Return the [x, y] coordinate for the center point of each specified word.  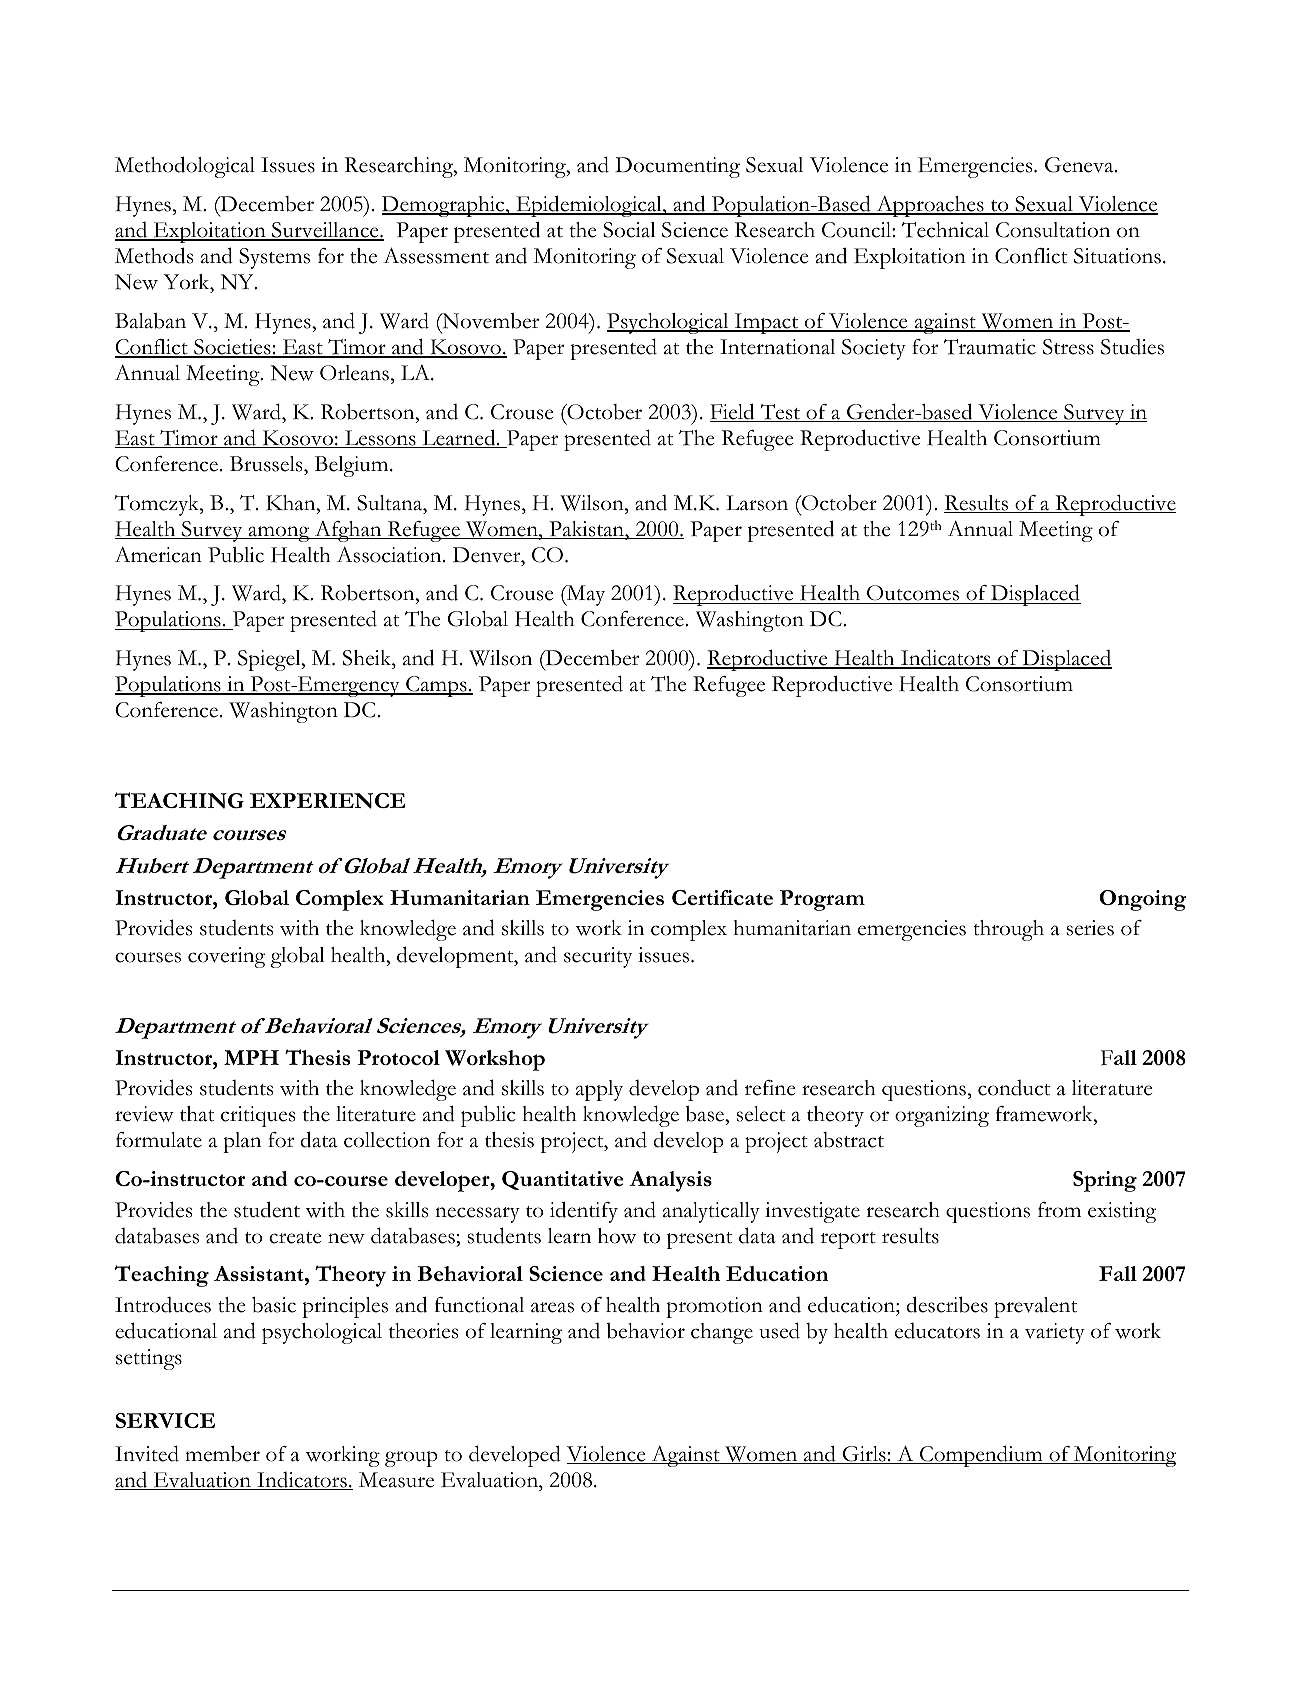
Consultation [1053, 230]
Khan [292, 503]
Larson [757, 503]
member [222, 1453]
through [1009, 930]
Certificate [722, 897]
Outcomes [913, 594]
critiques [258, 1116]
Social [629, 230]
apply [599, 1090]
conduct [1014, 1088]
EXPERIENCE [328, 801]
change [722, 1333]
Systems [274, 258]
